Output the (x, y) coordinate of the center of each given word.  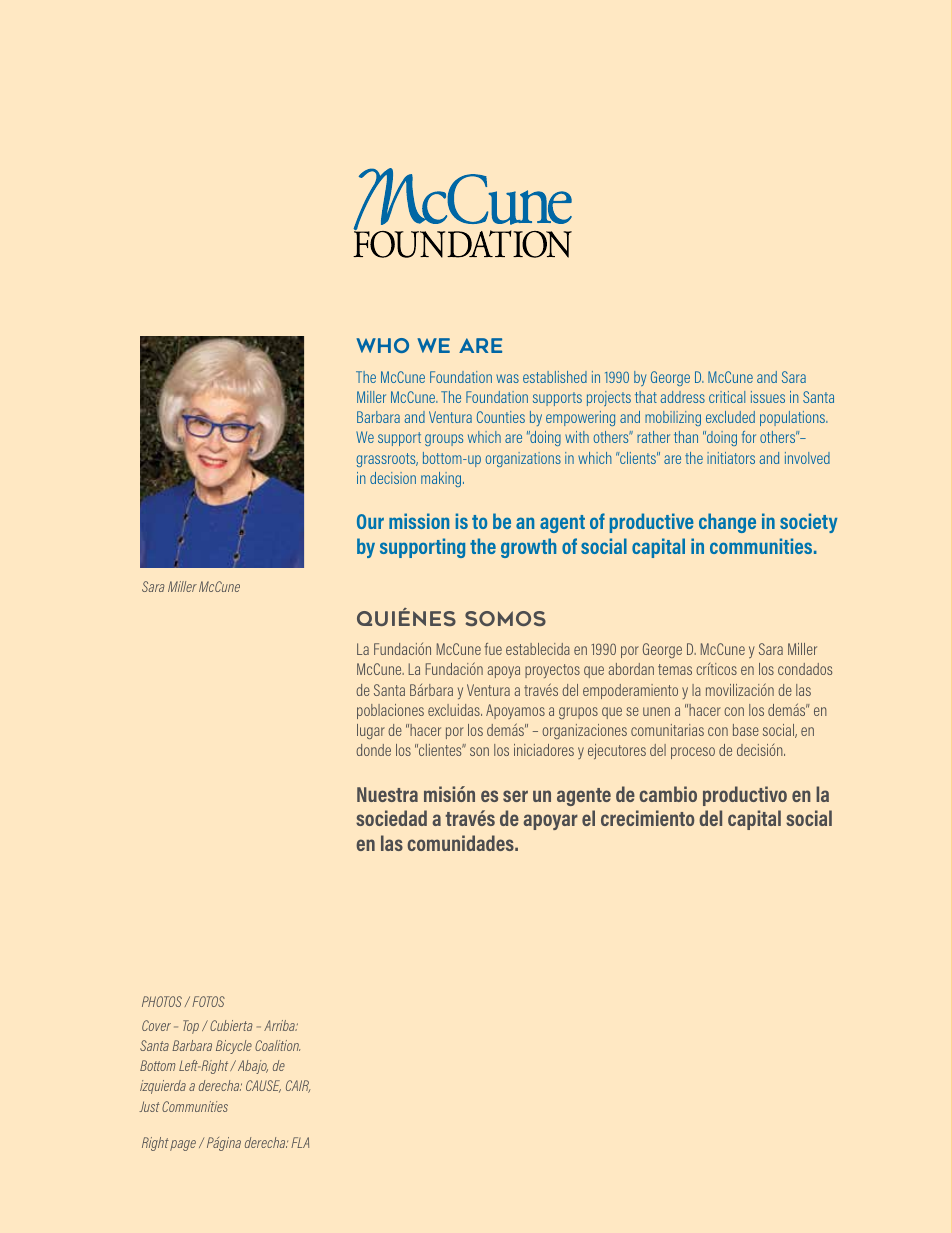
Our (370, 521)
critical (727, 397)
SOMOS (505, 618)
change (727, 523)
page (183, 1145)
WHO (382, 345)
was (507, 378)
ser (515, 796)
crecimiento (648, 818)
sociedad (391, 818)
